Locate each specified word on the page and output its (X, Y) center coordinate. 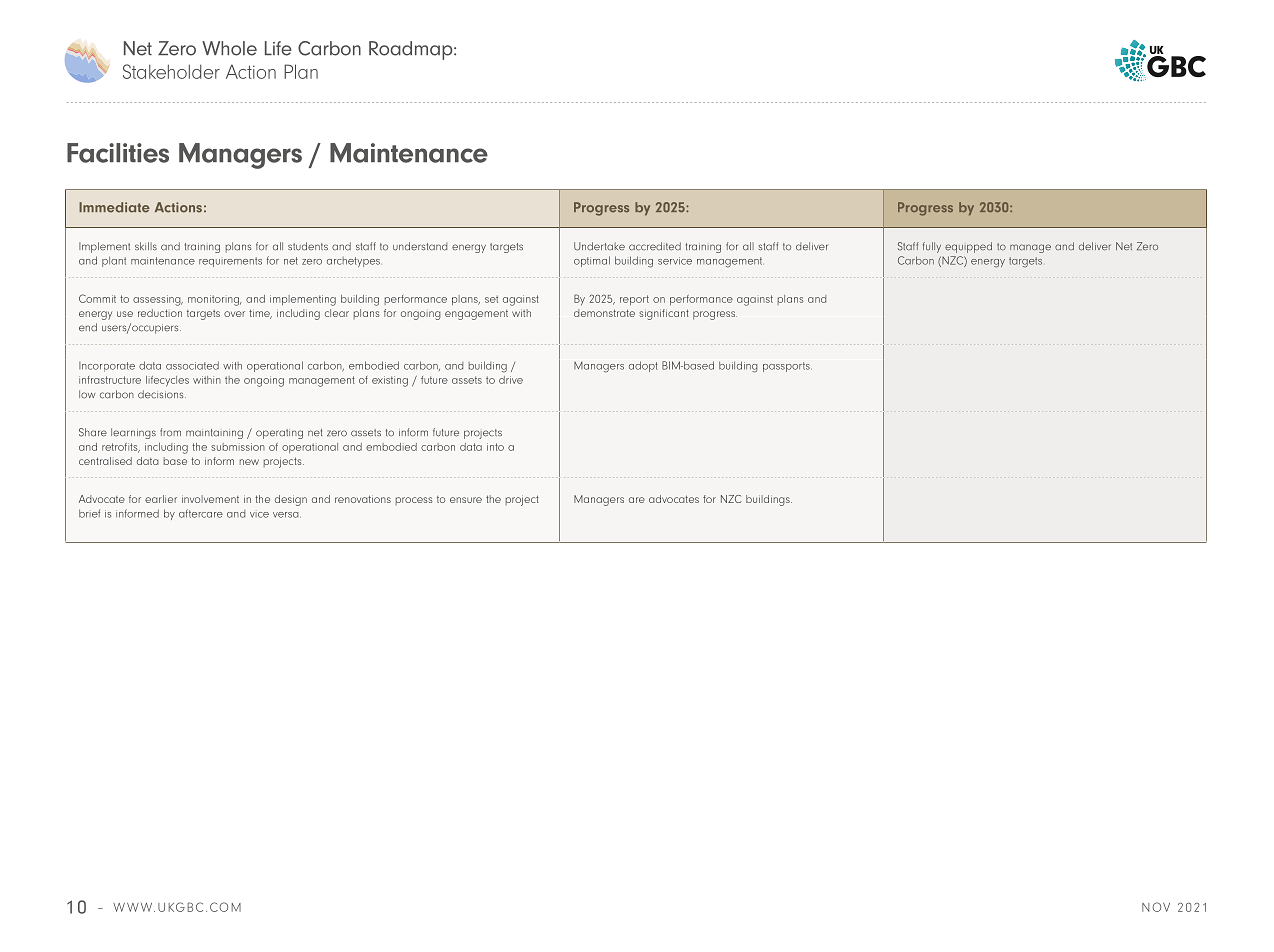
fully (932, 247)
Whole (229, 48)
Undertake (599, 246)
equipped (968, 247)
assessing (158, 300)
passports (787, 367)
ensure (466, 500)
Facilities (118, 153)
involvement (210, 499)
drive (511, 380)
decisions (162, 394)
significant (664, 314)
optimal (592, 261)
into (495, 447)
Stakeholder (171, 71)
